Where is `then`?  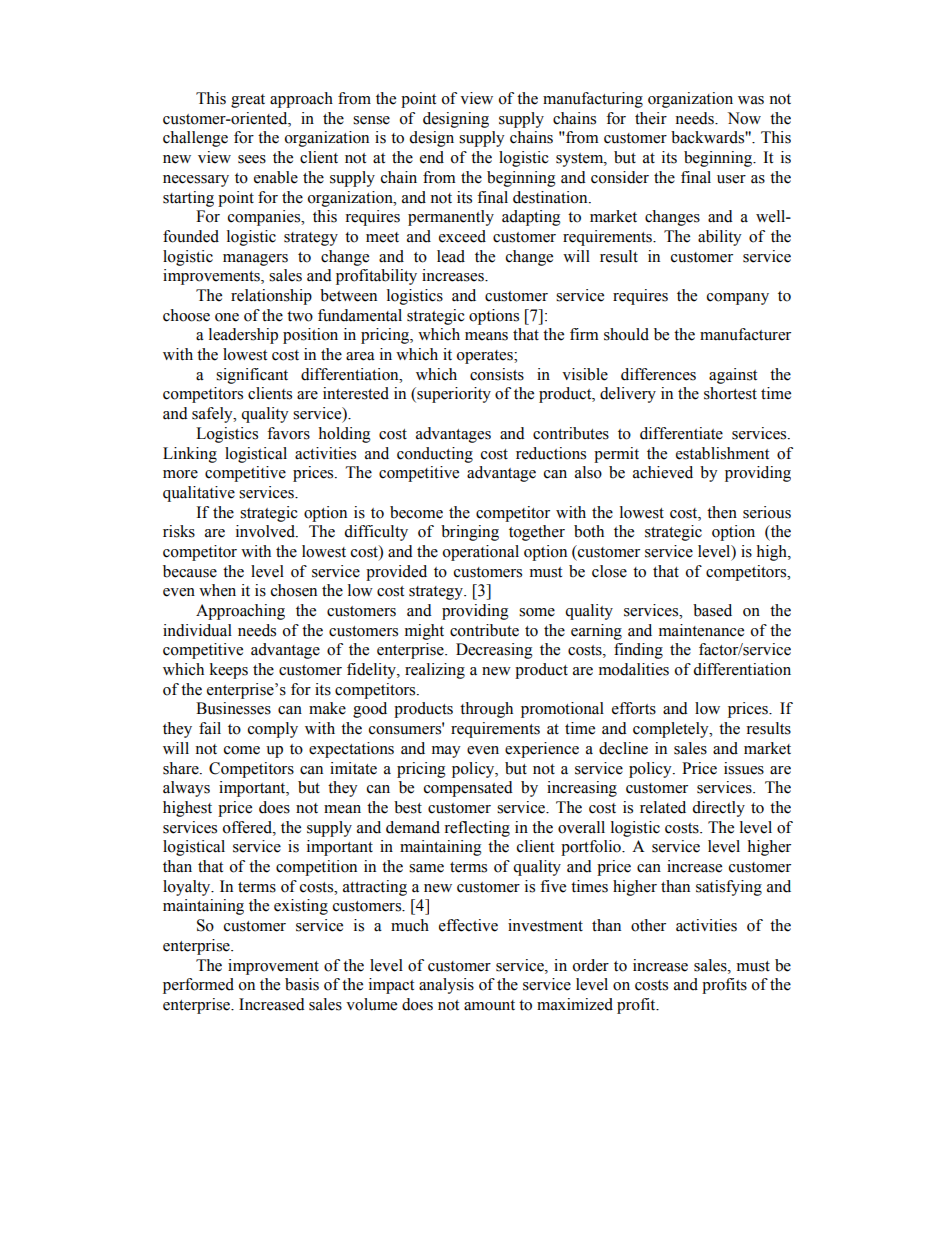 then is located at coordinates (722, 512).
